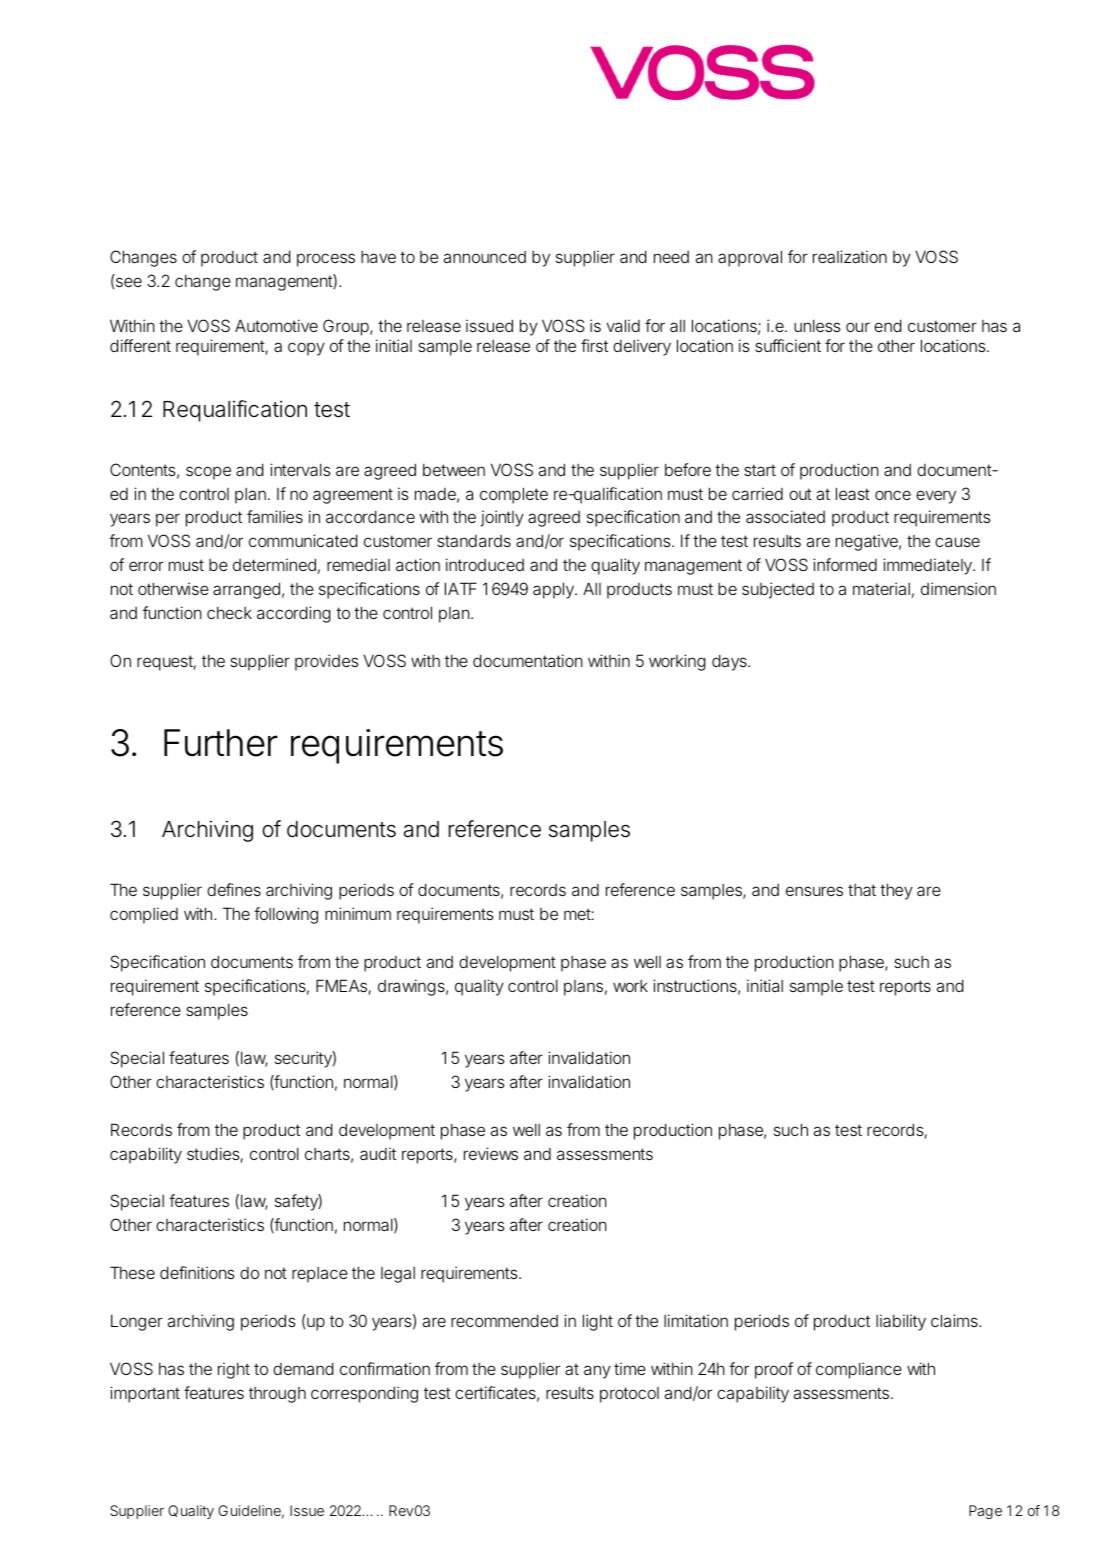  Describe the element at coordinates (594, 345) in the screenshot. I see `first` at that location.
